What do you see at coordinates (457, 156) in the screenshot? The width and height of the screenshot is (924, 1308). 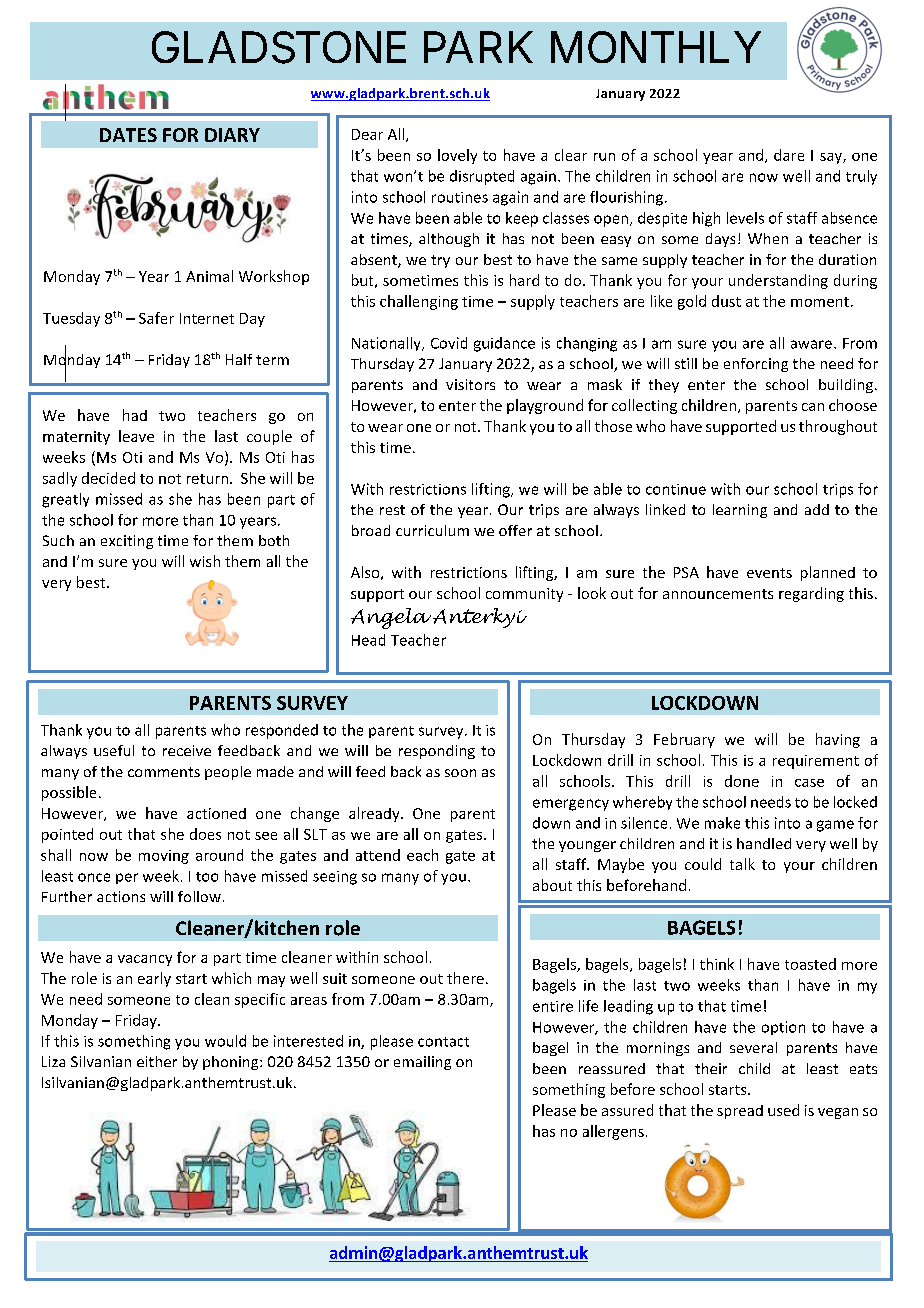 I see `lovely` at bounding box center [457, 156].
